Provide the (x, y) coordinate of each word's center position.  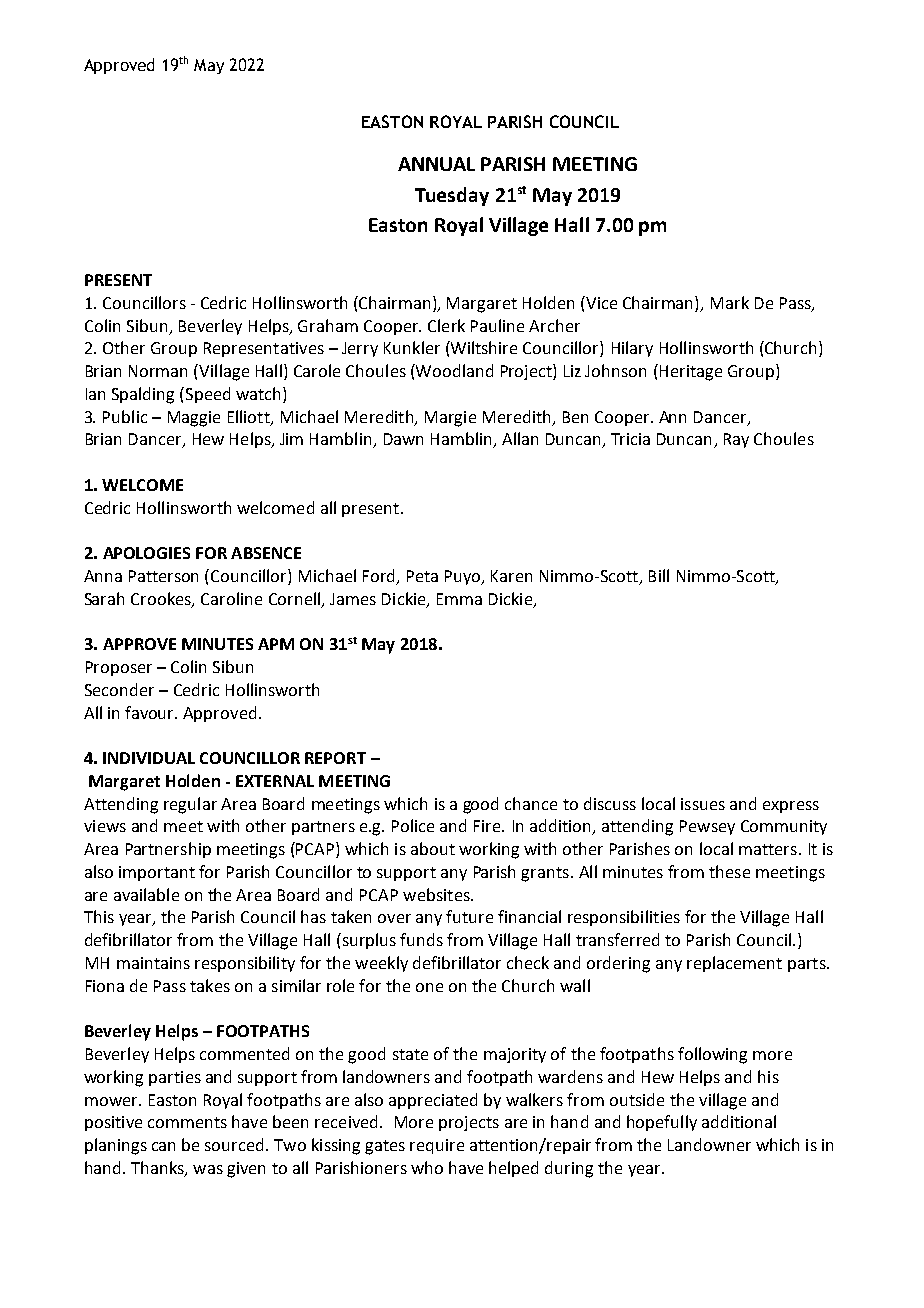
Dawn (403, 439)
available (146, 894)
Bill (659, 575)
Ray (736, 440)
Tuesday (452, 196)
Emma (459, 599)
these (729, 871)
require (437, 1146)
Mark (730, 302)
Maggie (194, 419)
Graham (328, 325)
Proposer (119, 668)
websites (437, 894)
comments (187, 1122)
